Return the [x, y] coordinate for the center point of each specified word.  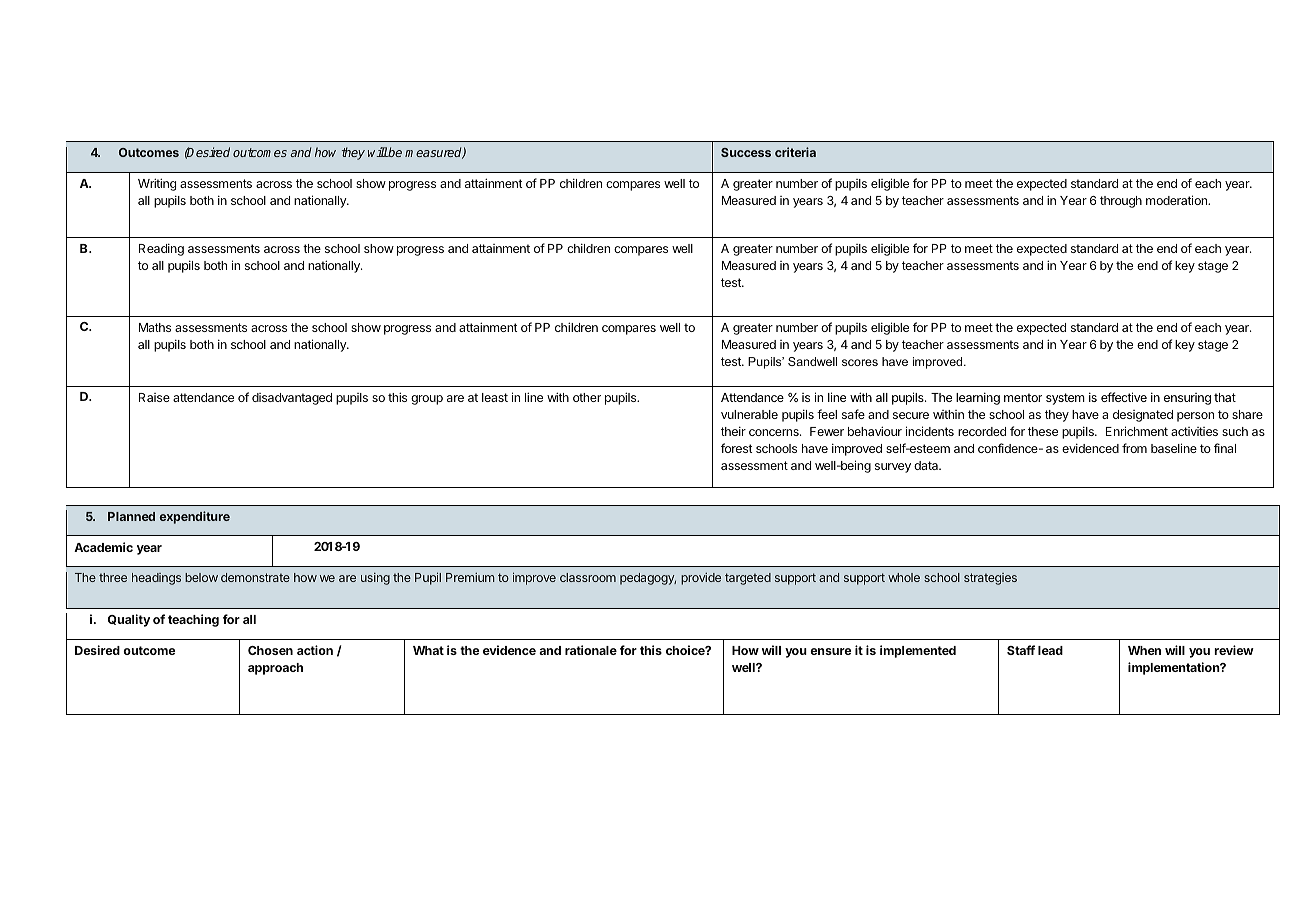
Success [746, 152]
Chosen [270, 650]
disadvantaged [292, 399]
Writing [157, 184]
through [1121, 202]
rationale [591, 650]
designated [1143, 416]
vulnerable [749, 414]
